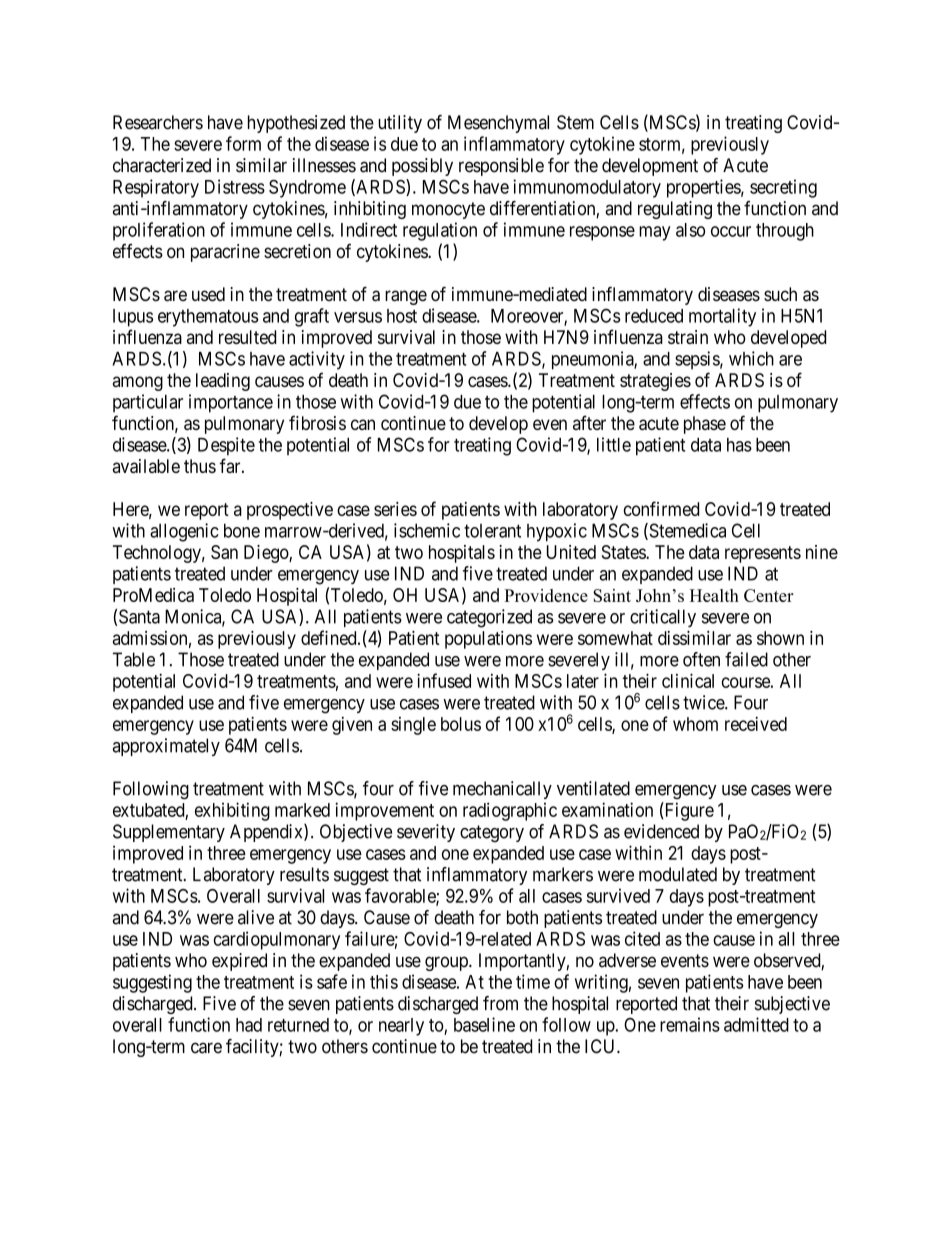 The image size is (952, 1233). I want to click on bolus, so click(461, 724).
